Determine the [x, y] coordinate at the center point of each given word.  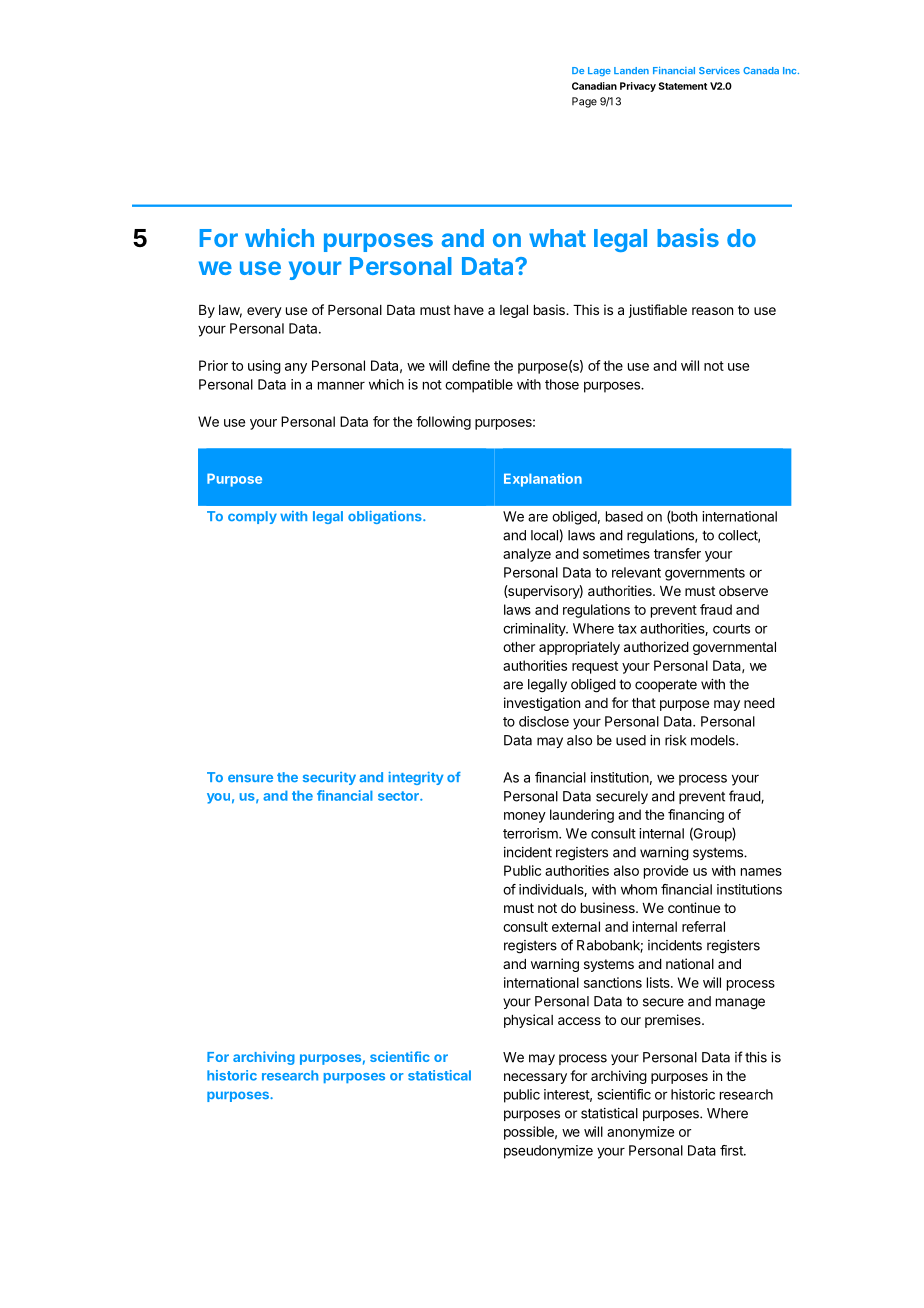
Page [584, 102]
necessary [535, 1078]
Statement [683, 86]
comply [252, 517]
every [264, 312]
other [519, 647]
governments [705, 574]
